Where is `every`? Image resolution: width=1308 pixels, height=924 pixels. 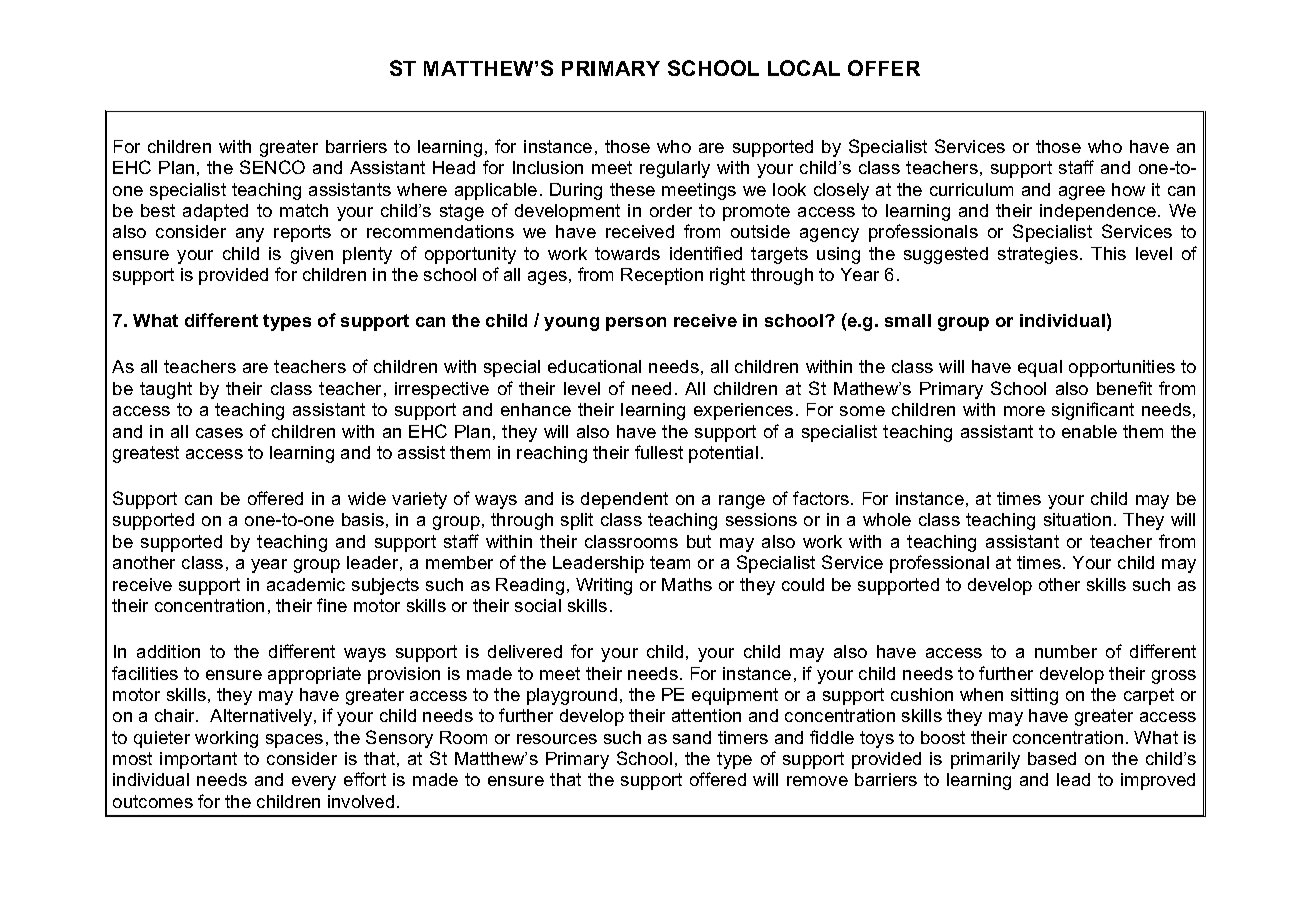 every is located at coordinates (314, 783).
